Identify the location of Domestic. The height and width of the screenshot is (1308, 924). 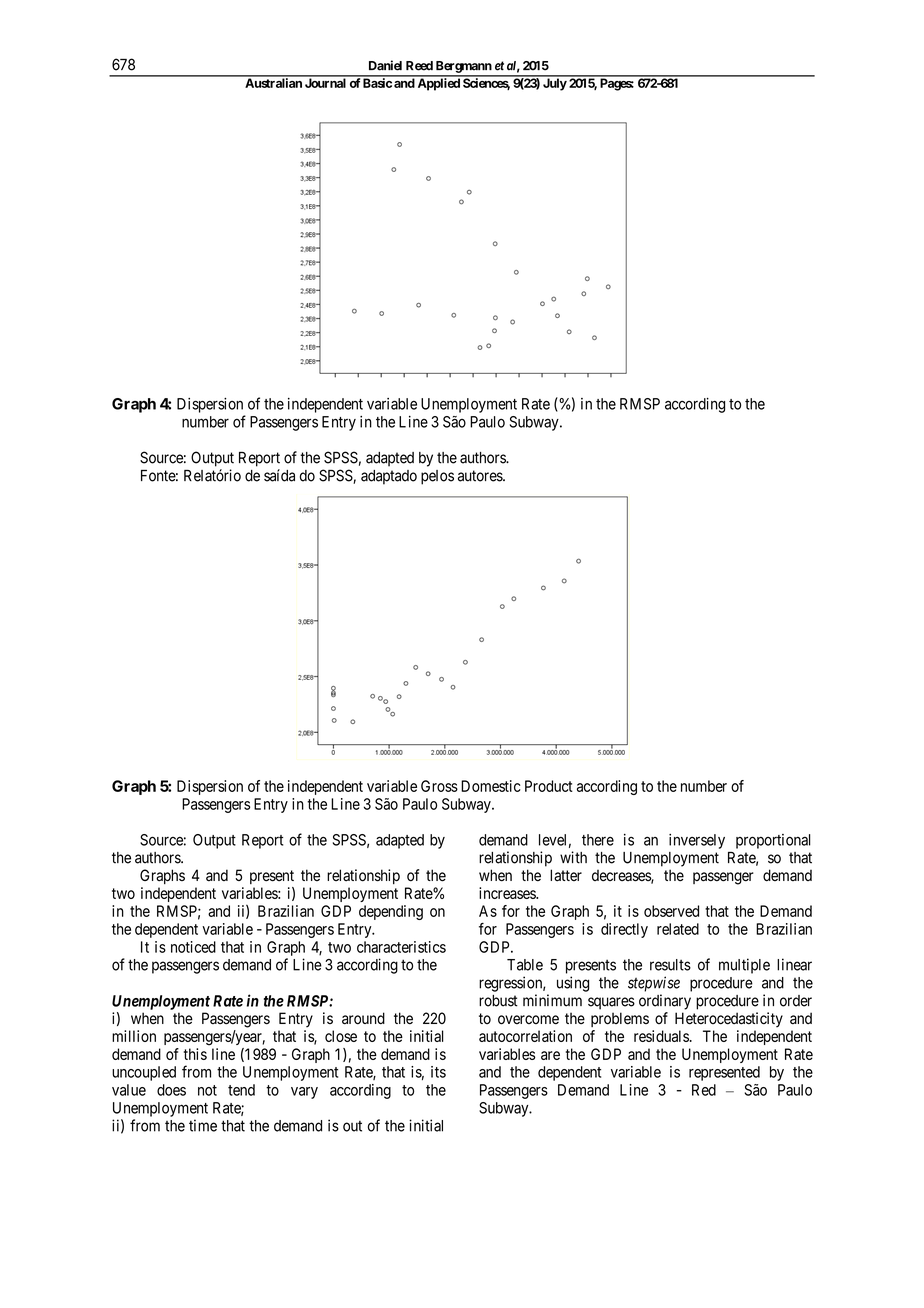
(491, 786).
